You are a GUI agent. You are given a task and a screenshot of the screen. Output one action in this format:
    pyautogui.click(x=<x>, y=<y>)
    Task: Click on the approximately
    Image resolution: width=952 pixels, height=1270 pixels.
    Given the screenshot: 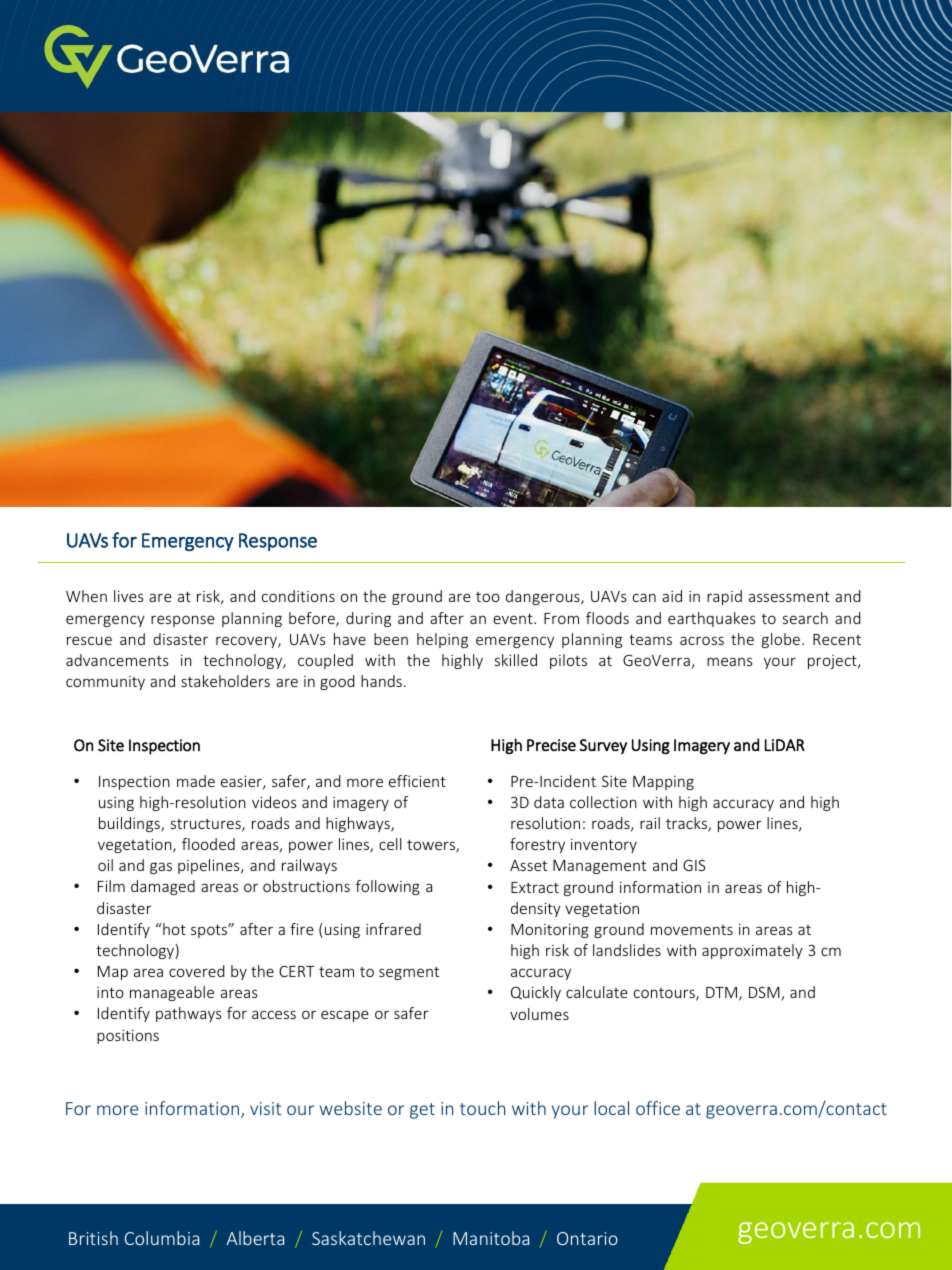 What is the action you would take?
    pyautogui.click(x=752, y=951)
